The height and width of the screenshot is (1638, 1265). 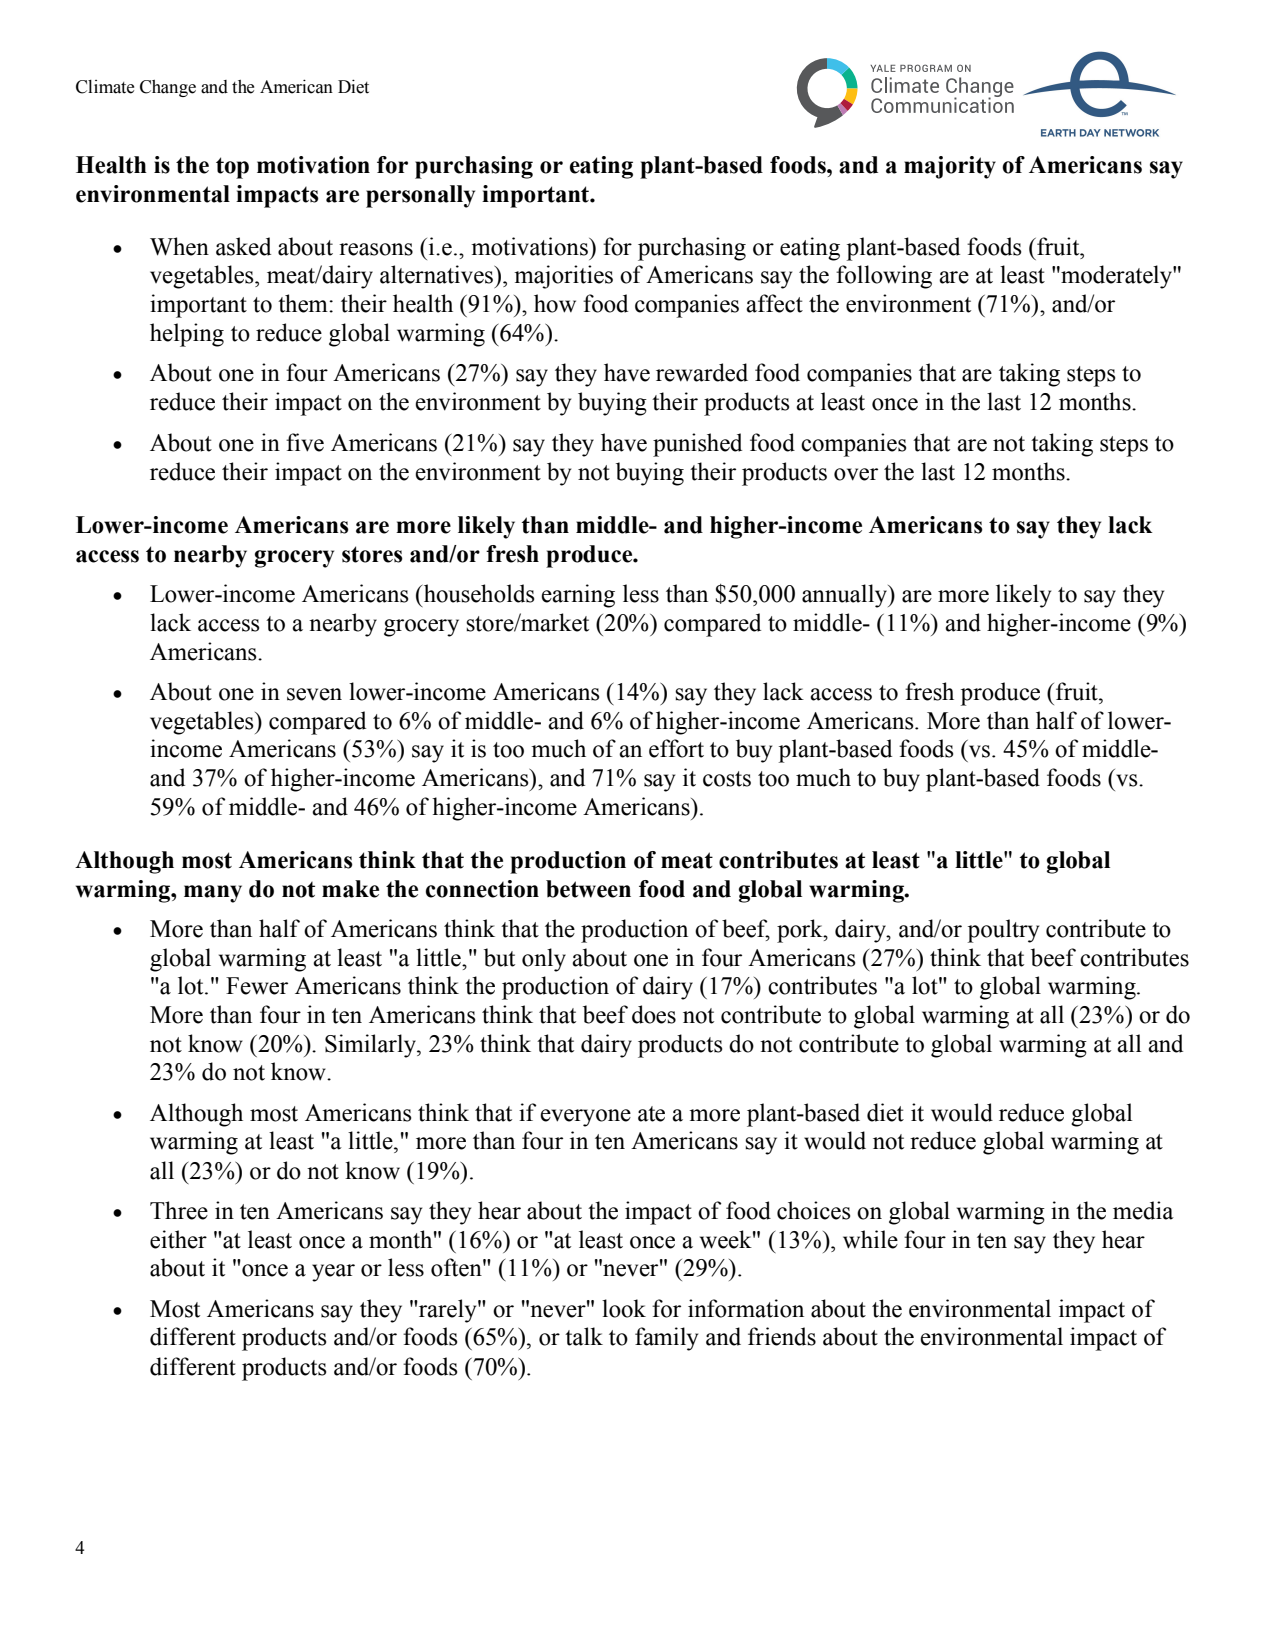 What do you see at coordinates (801, 931) in the screenshot?
I see `pork` at bounding box center [801, 931].
